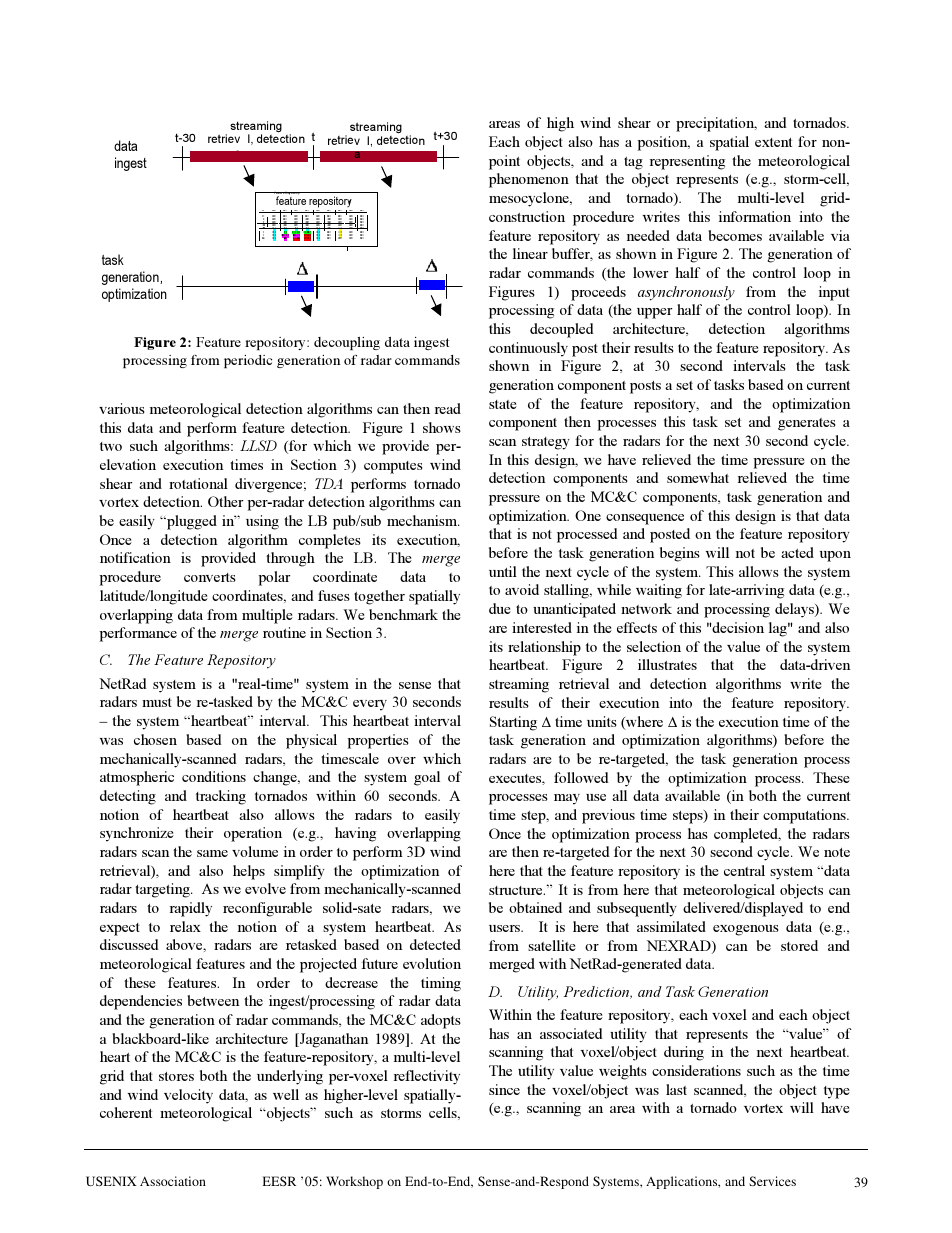 Image resolution: width=952 pixels, height=1233 pixels. I want to click on Association, so click(173, 1181).
